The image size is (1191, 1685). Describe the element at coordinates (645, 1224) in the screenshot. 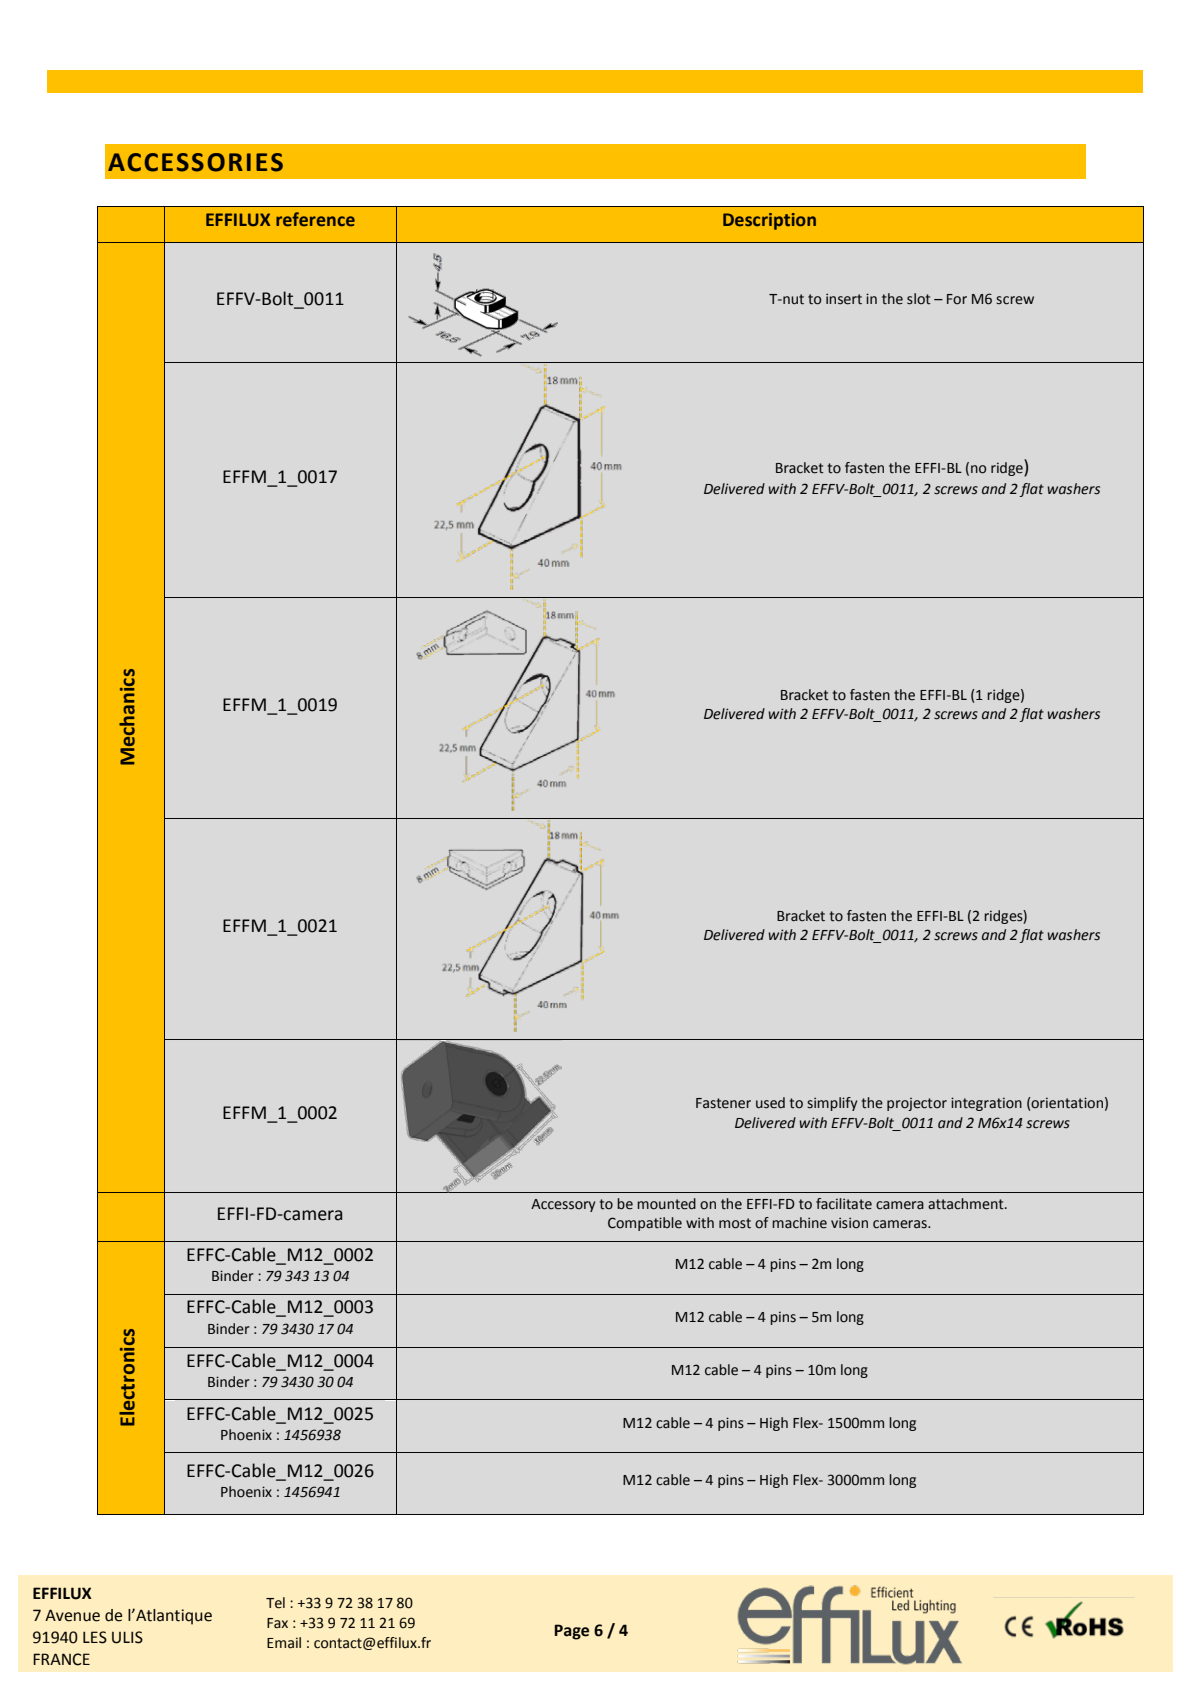

I see `Compatible` at that location.
